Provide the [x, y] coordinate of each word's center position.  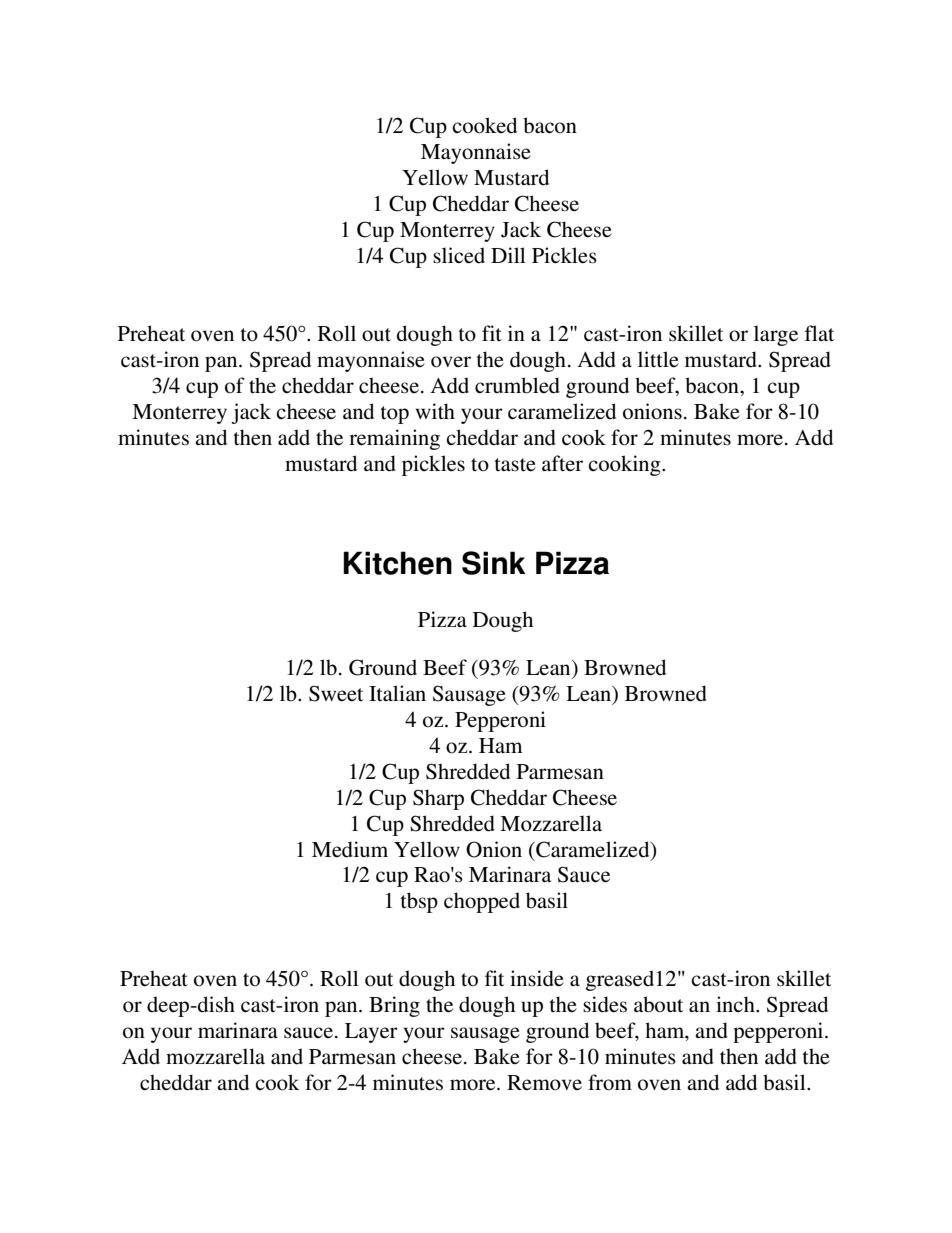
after [562, 463]
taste [515, 465]
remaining [394, 439]
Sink [493, 563]
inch [736, 1004]
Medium [350, 849]
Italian [397, 693]
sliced [459, 255]
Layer [371, 1033]
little [658, 359]
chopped [482, 902]
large [776, 335]
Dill [508, 255]
